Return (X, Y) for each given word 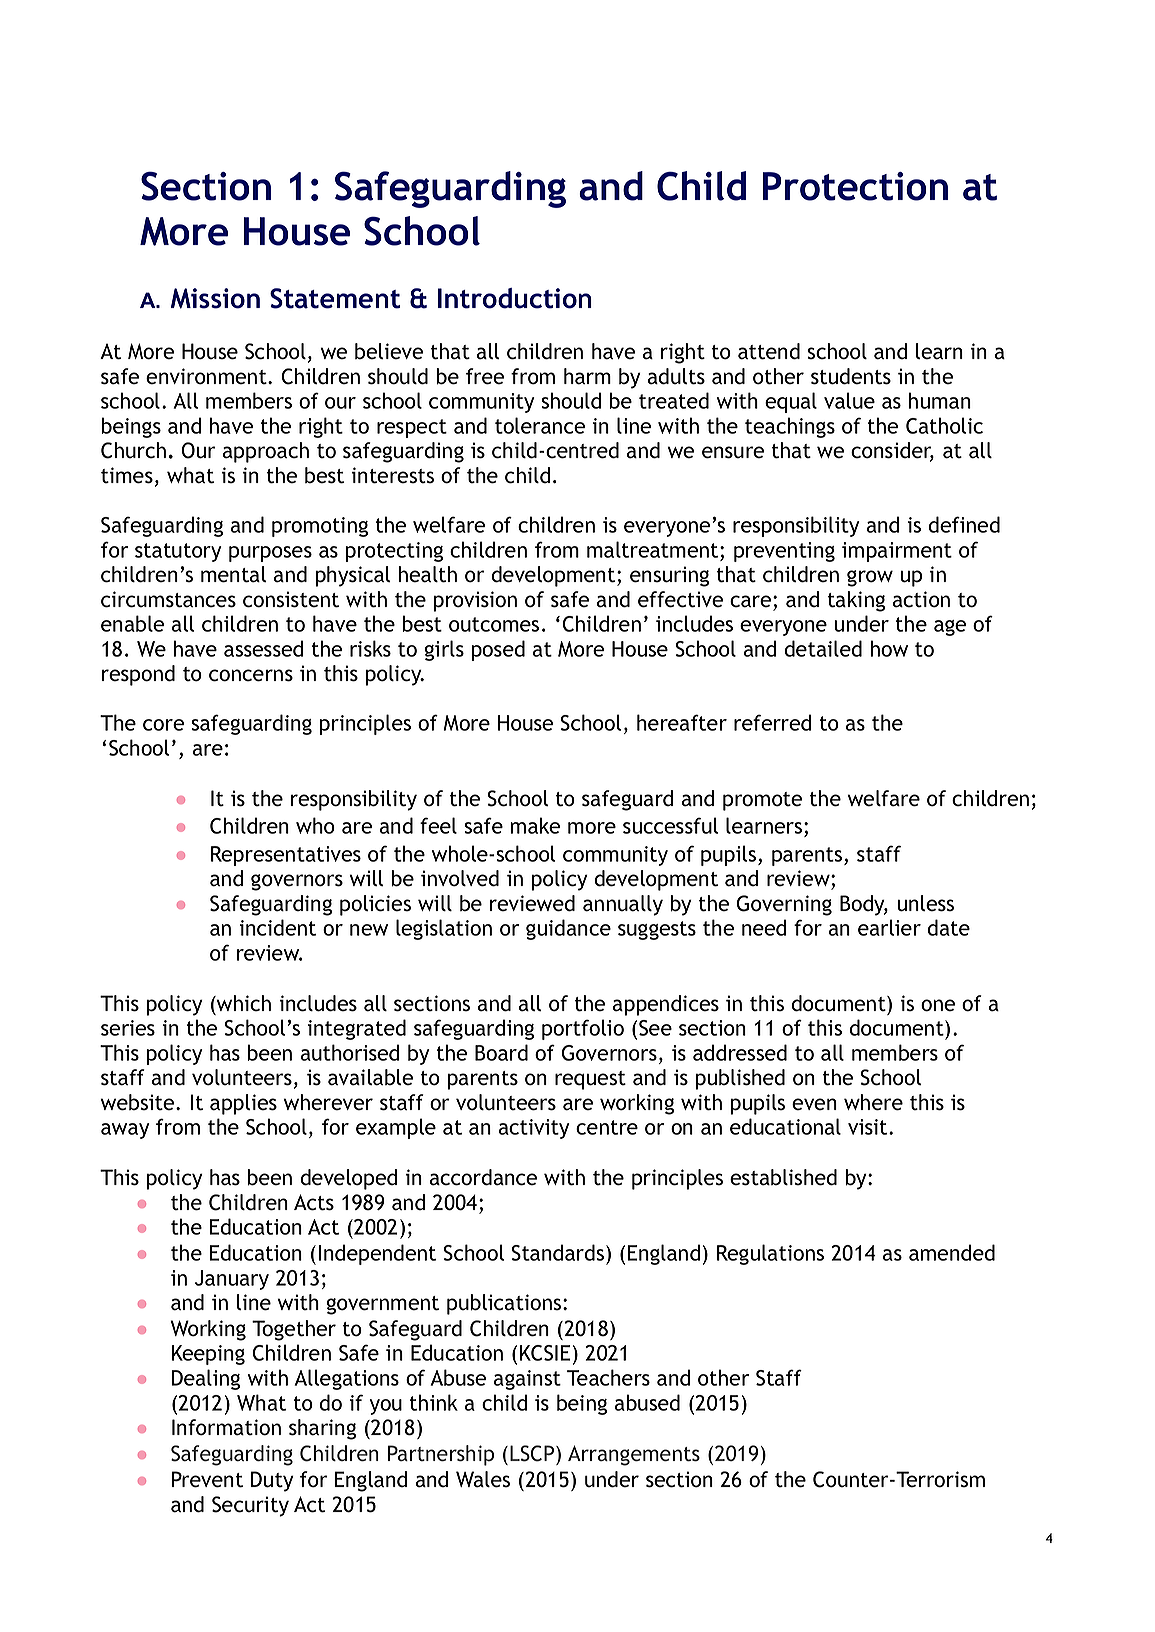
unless (925, 903)
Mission (215, 298)
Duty (272, 1481)
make (535, 825)
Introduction (515, 298)
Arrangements (634, 1455)
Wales (483, 1479)
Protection (855, 186)
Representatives (286, 856)
